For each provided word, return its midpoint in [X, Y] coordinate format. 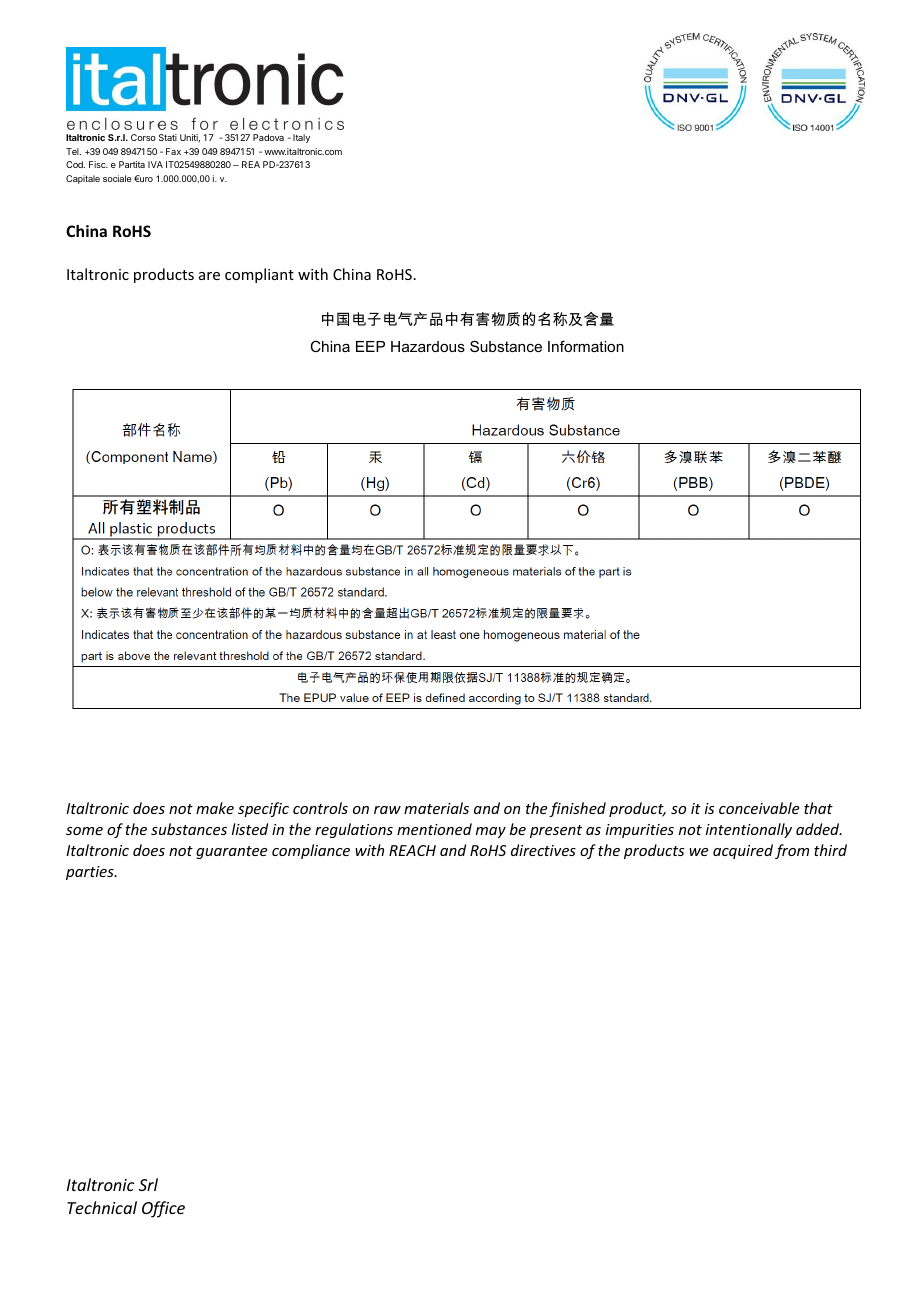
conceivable [759, 808]
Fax [173, 151]
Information [586, 346]
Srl [148, 1184]
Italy [301, 138]
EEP [370, 346]
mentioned [434, 829]
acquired [743, 851]
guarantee [231, 852]
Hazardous [428, 346]
